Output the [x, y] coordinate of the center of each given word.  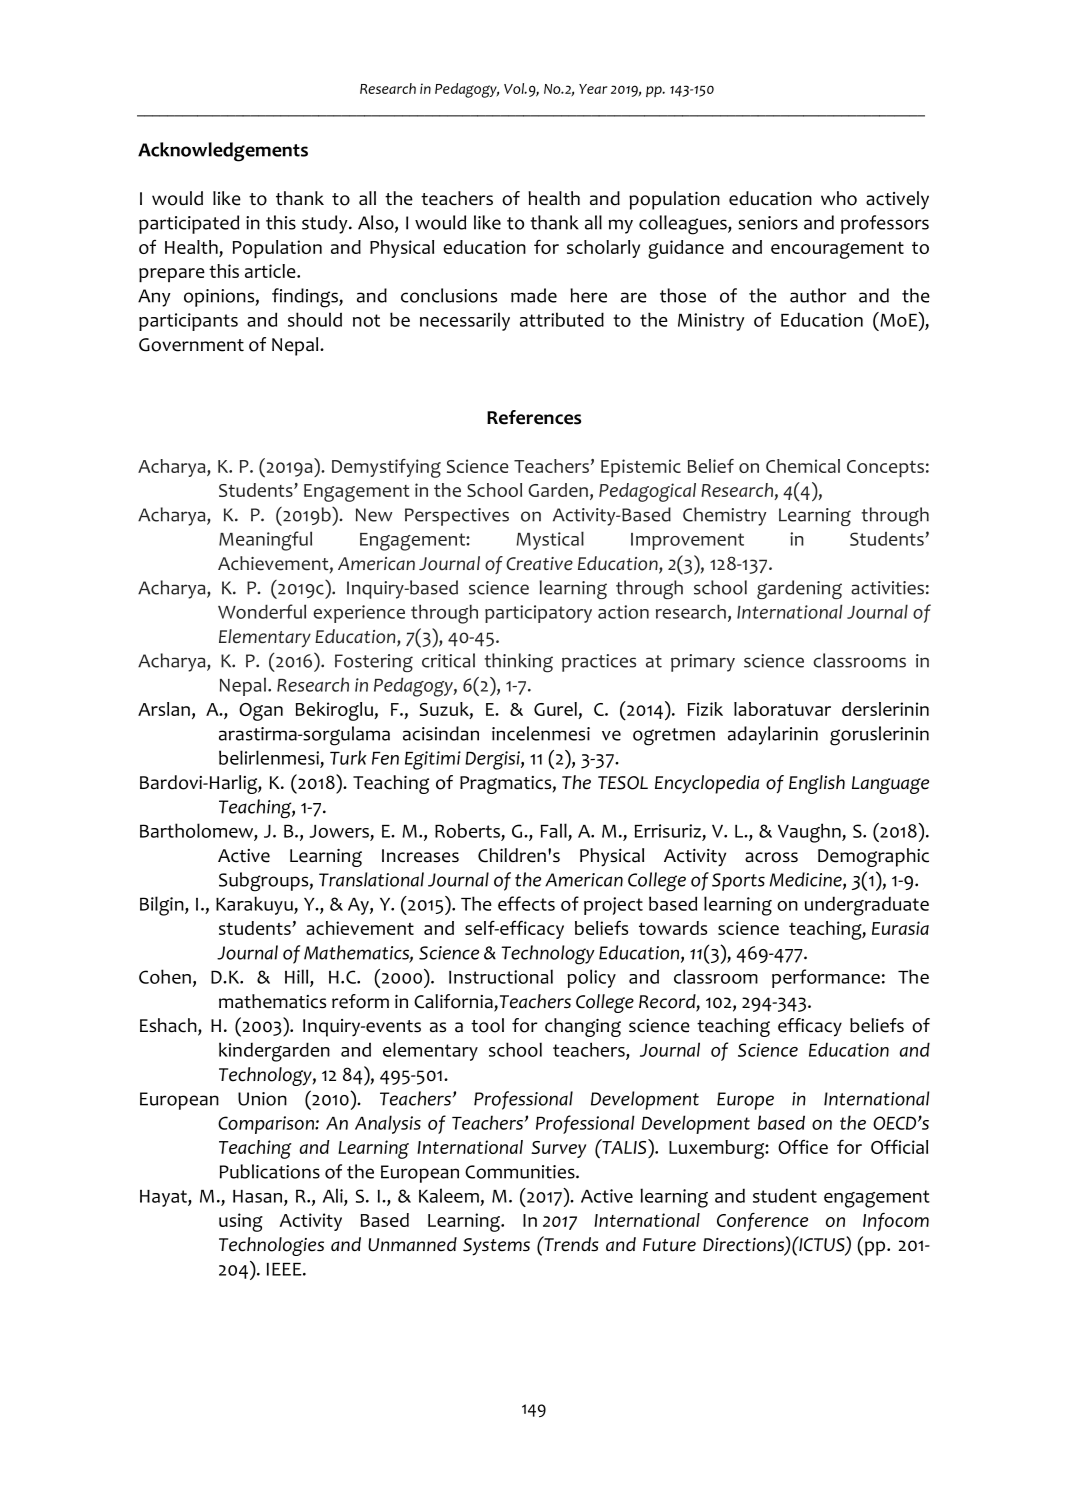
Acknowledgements [223, 152]
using [241, 1222]
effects [526, 903]
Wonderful [262, 611]
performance [826, 978]
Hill [298, 977]
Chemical [803, 466]
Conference [762, 1221]
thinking [518, 663]
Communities [521, 1172]
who [839, 198]
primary [703, 663]
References [534, 417]
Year [593, 89]
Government [191, 345]
